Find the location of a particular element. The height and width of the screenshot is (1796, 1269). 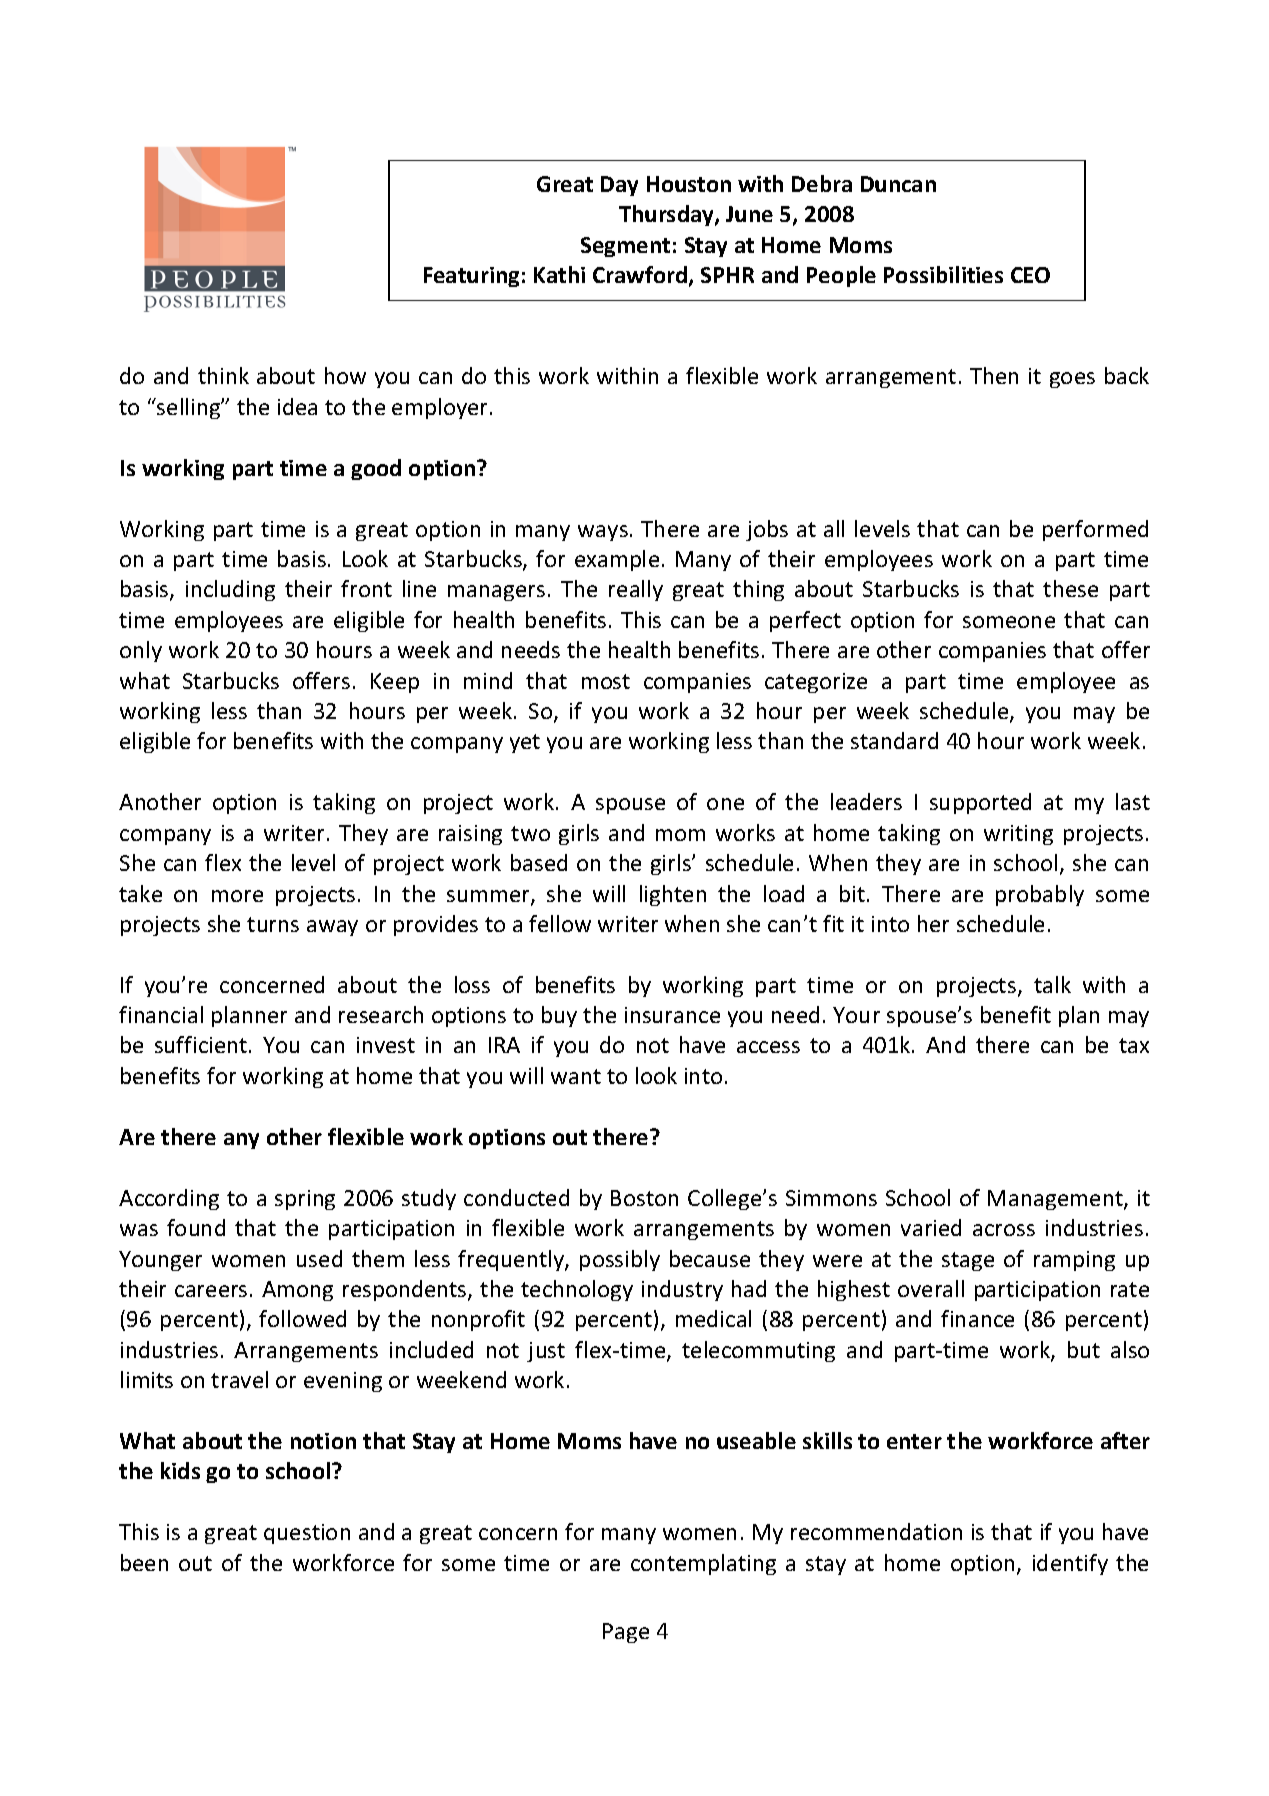

Page is located at coordinates (626, 1633).
